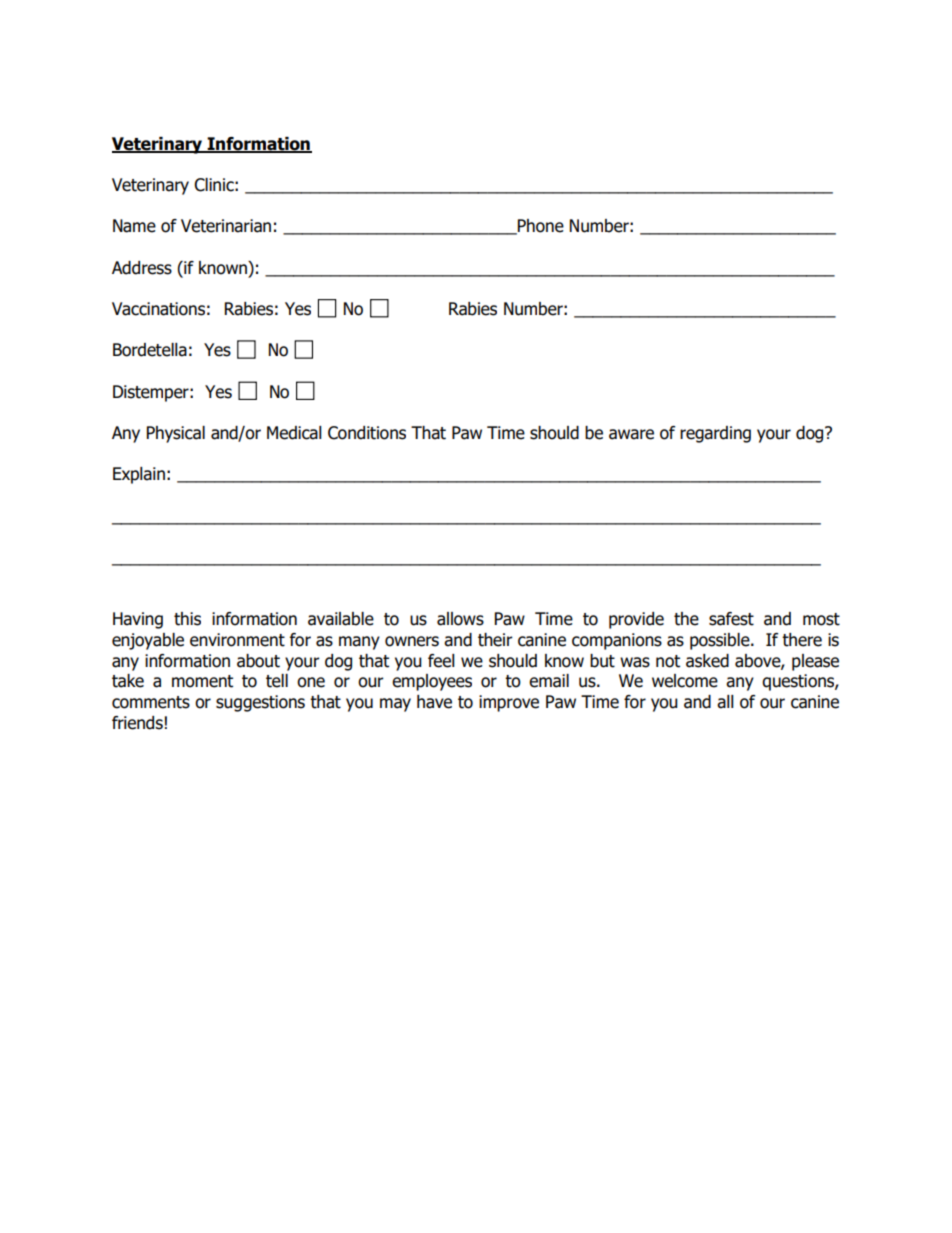 The width and height of the image is (952, 1233). I want to click on Vaccinations, so click(158, 309).
